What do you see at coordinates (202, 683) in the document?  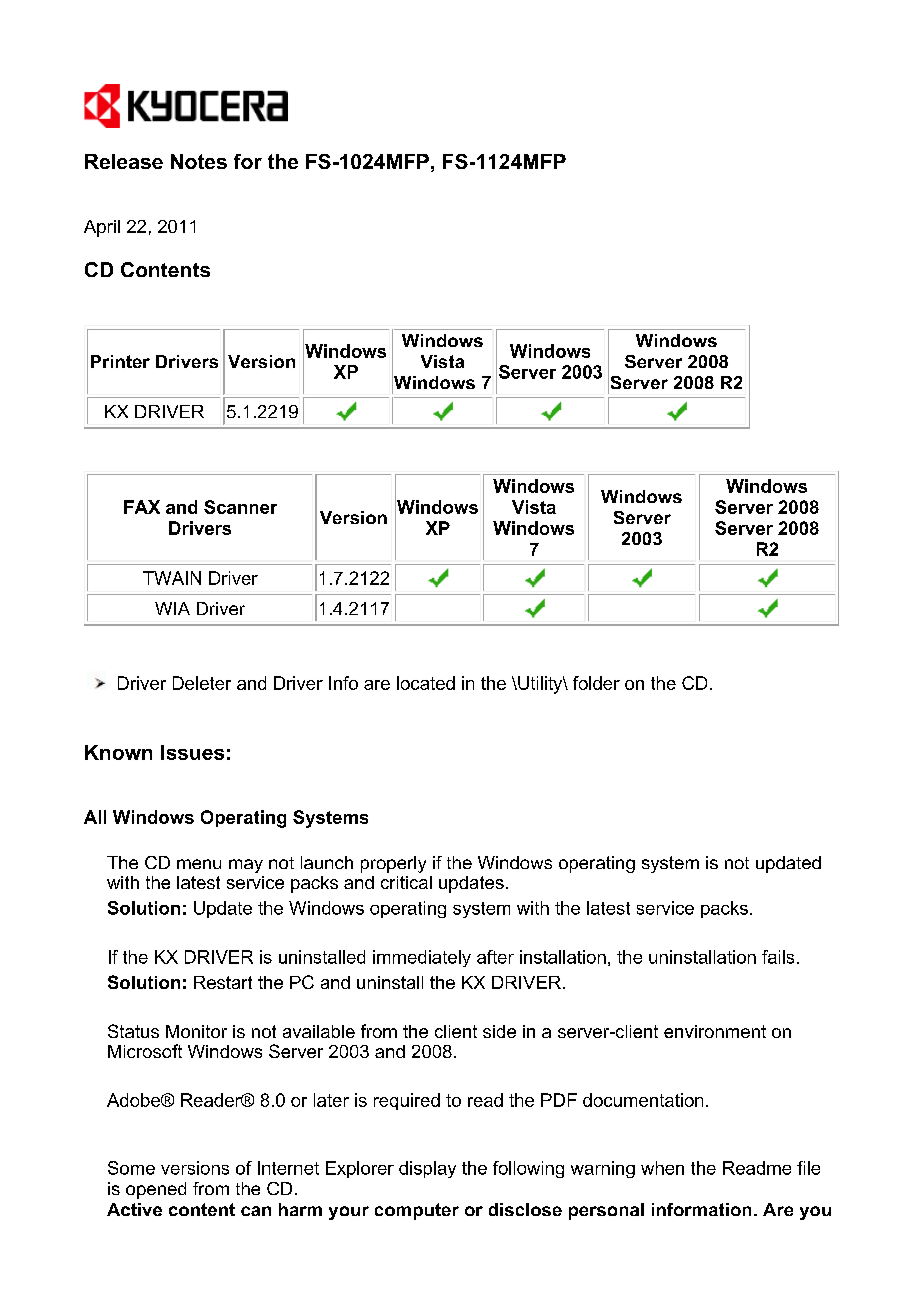 I see `Deleter` at bounding box center [202, 683].
